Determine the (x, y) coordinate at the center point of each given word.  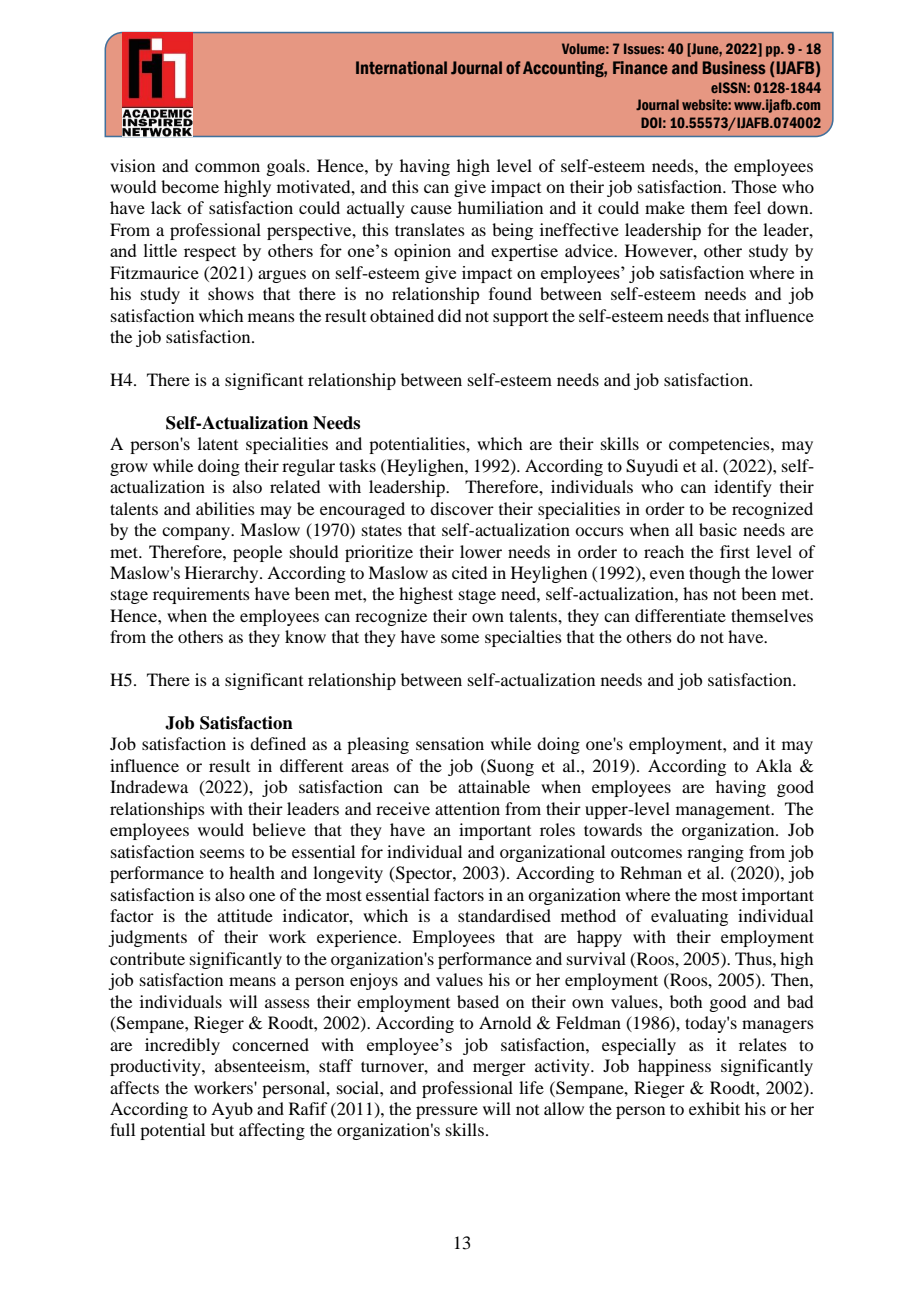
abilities (225, 508)
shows (231, 293)
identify (743, 488)
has (695, 593)
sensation (450, 743)
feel (747, 207)
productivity (156, 1067)
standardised (504, 915)
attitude (245, 915)
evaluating (689, 917)
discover (462, 508)
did (449, 315)
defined (278, 743)
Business (734, 68)
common (227, 167)
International (401, 68)
